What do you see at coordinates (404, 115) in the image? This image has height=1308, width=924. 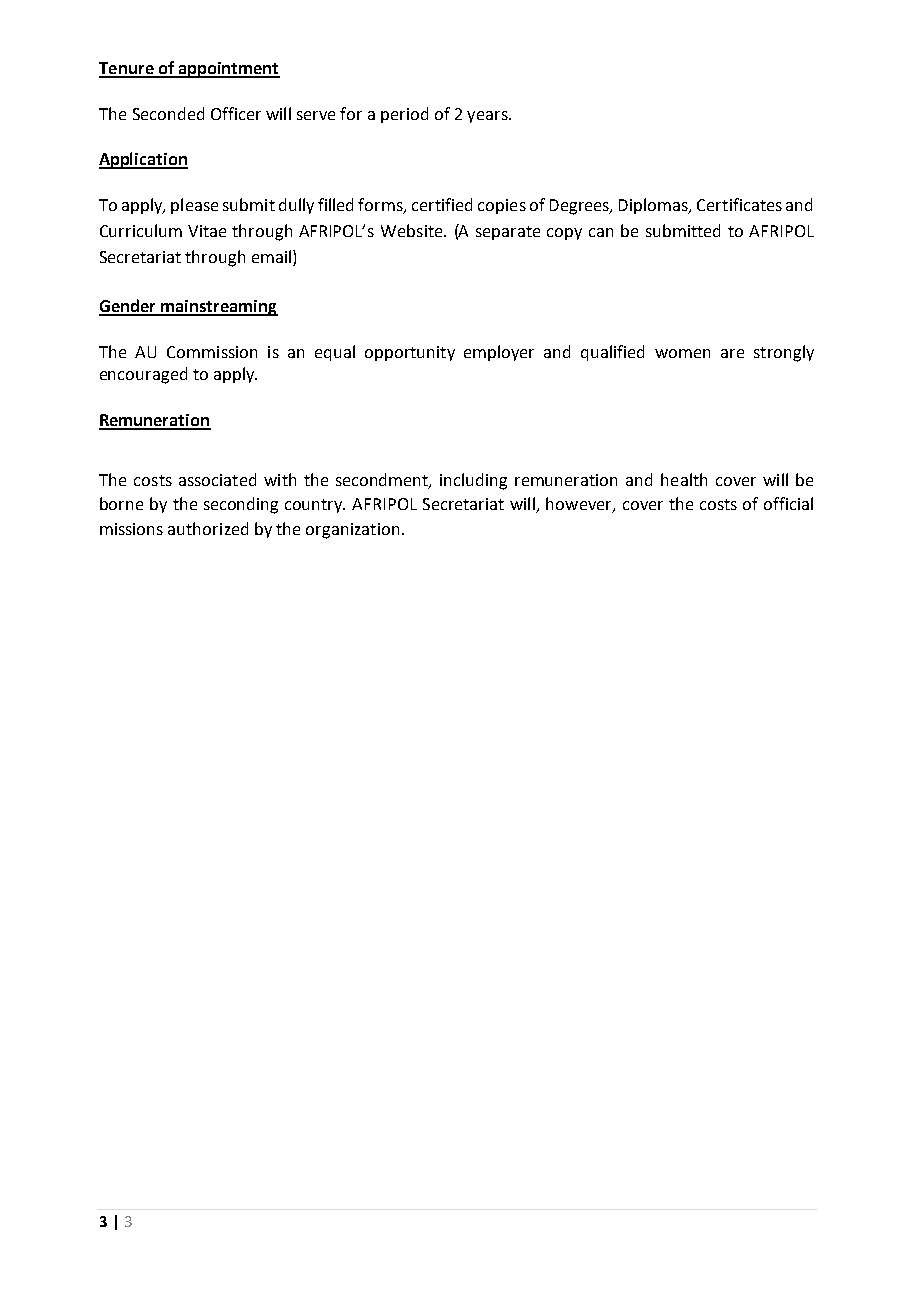 I see `period` at bounding box center [404, 115].
